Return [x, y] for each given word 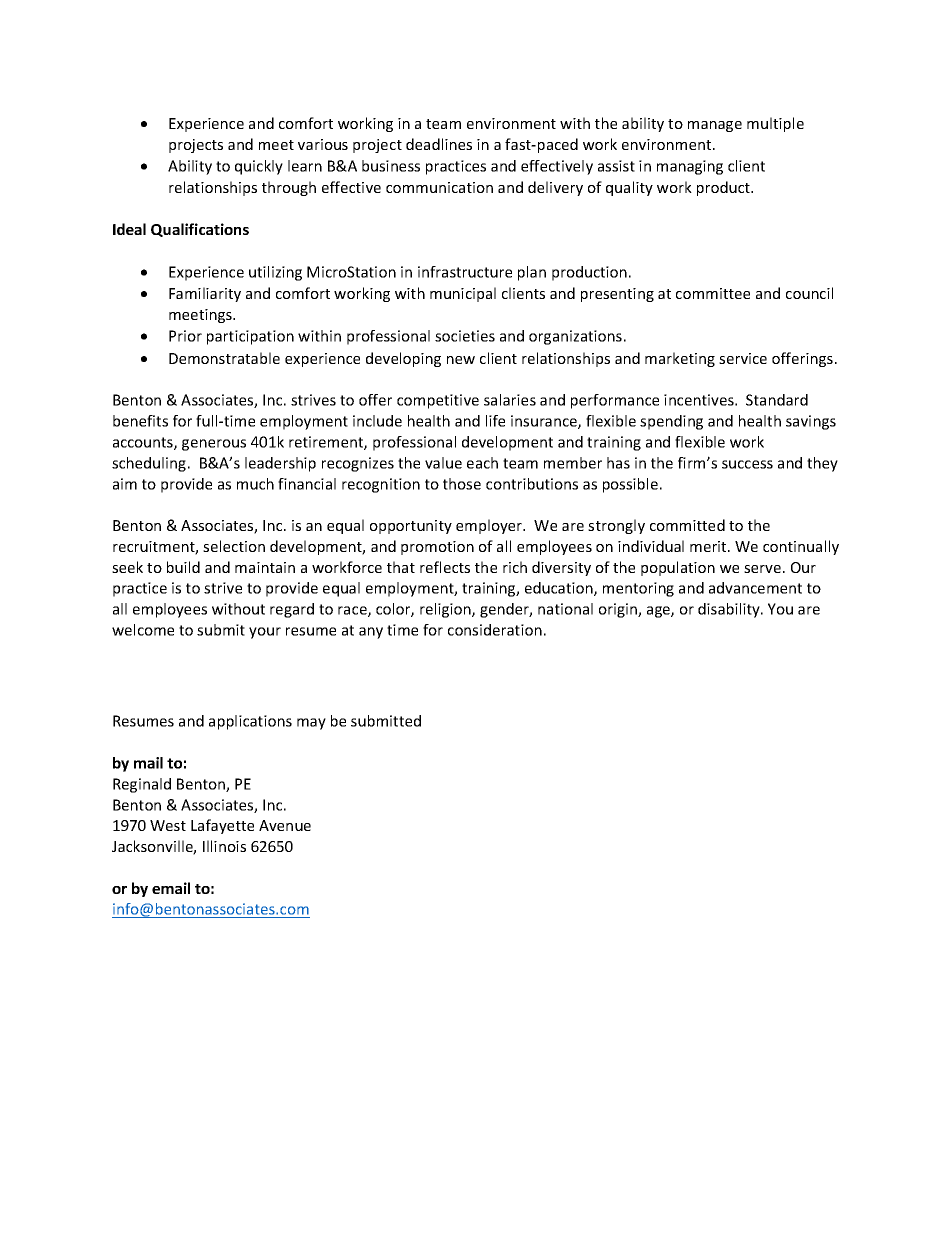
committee [713, 293]
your [265, 633]
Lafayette [222, 826]
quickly [259, 167]
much [255, 484]
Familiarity [205, 294]
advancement [755, 588]
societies [465, 336]
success [747, 464]
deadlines [439, 144]
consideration [495, 630]
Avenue [285, 825]
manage [715, 126]
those [462, 484]
